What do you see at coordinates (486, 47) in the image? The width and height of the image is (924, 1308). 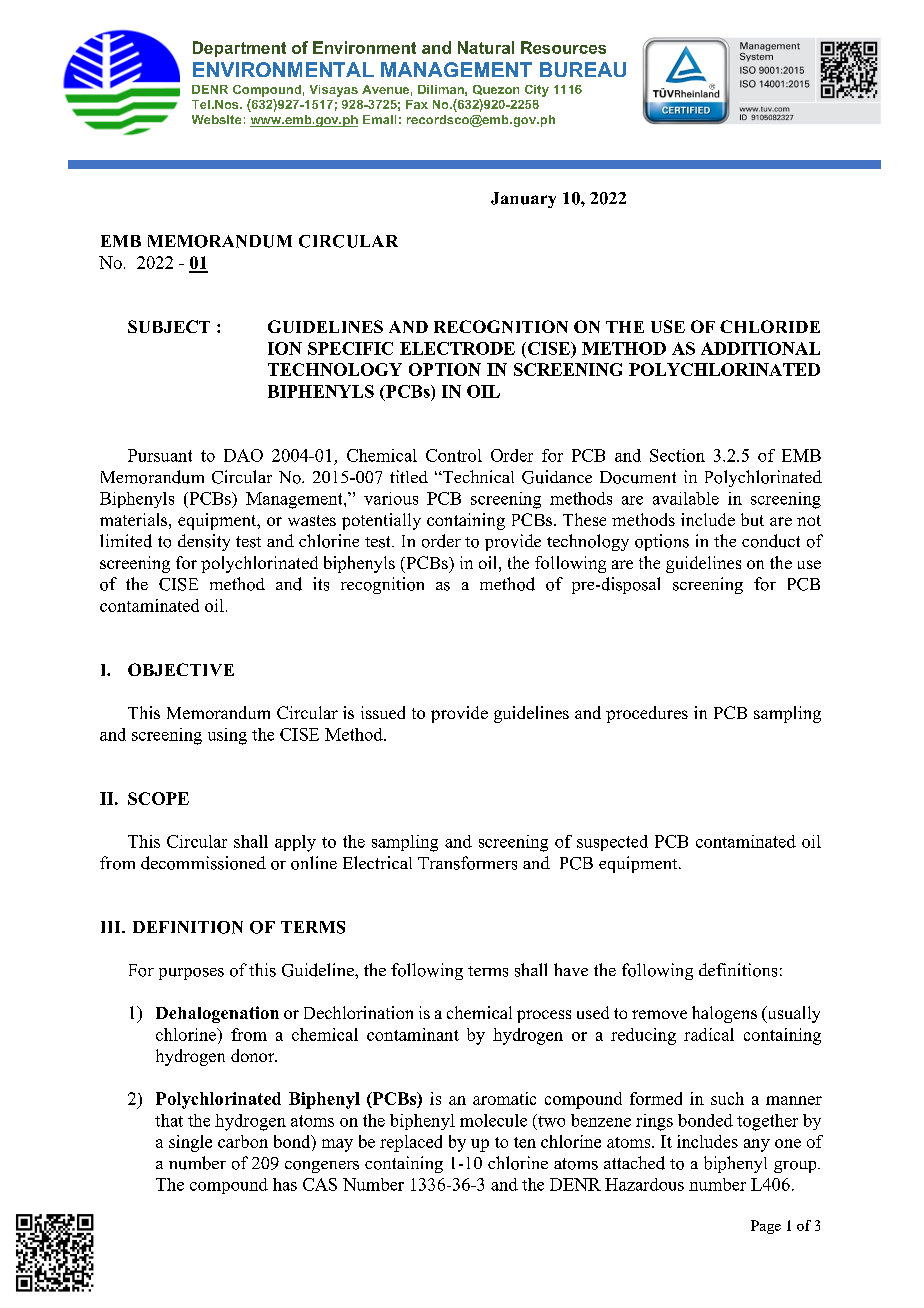 I see `Natural` at bounding box center [486, 47].
